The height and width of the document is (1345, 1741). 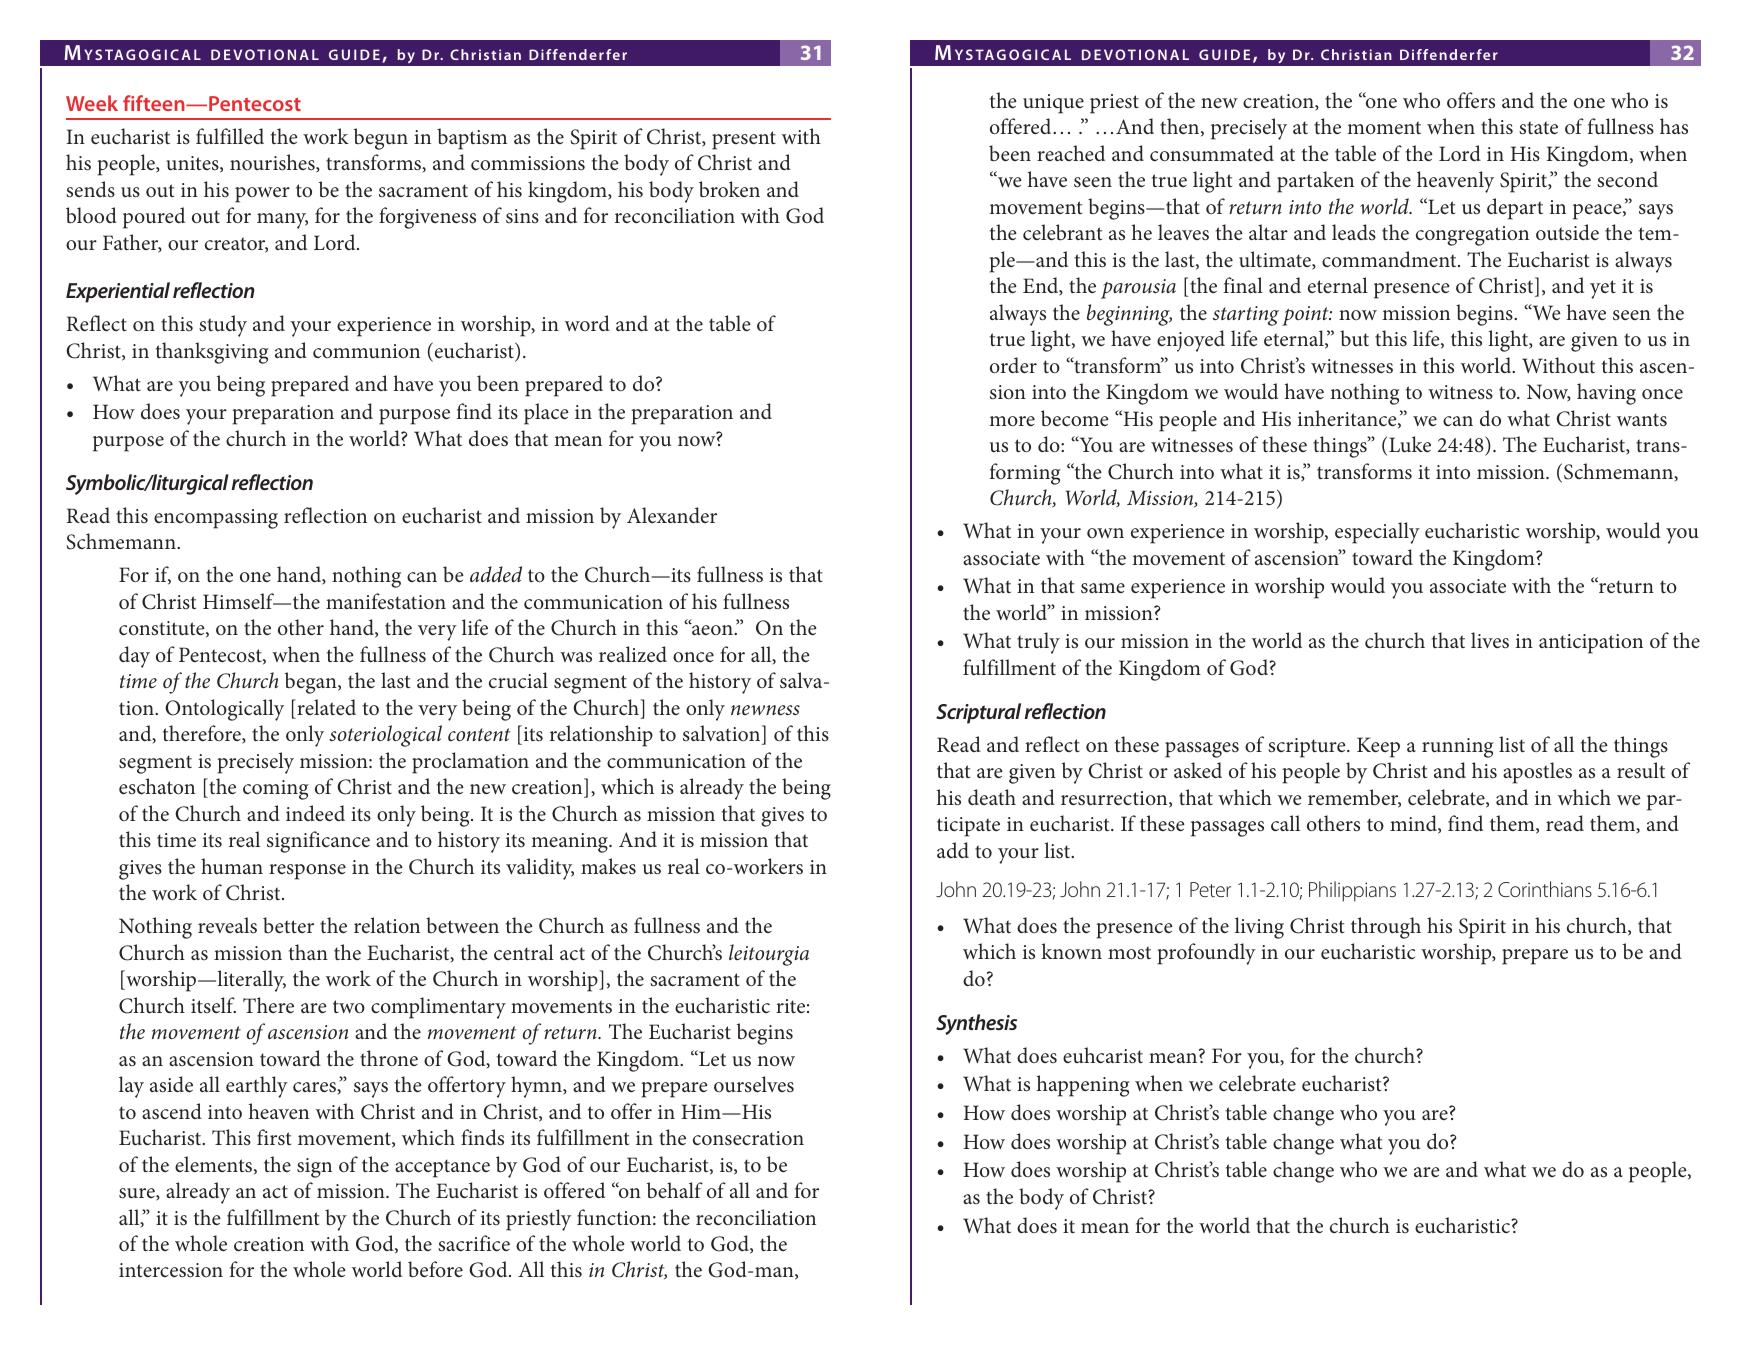 What do you see at coordinates (435, 1269) in the document?
I see `before` at bounding box center [435, 1269].
